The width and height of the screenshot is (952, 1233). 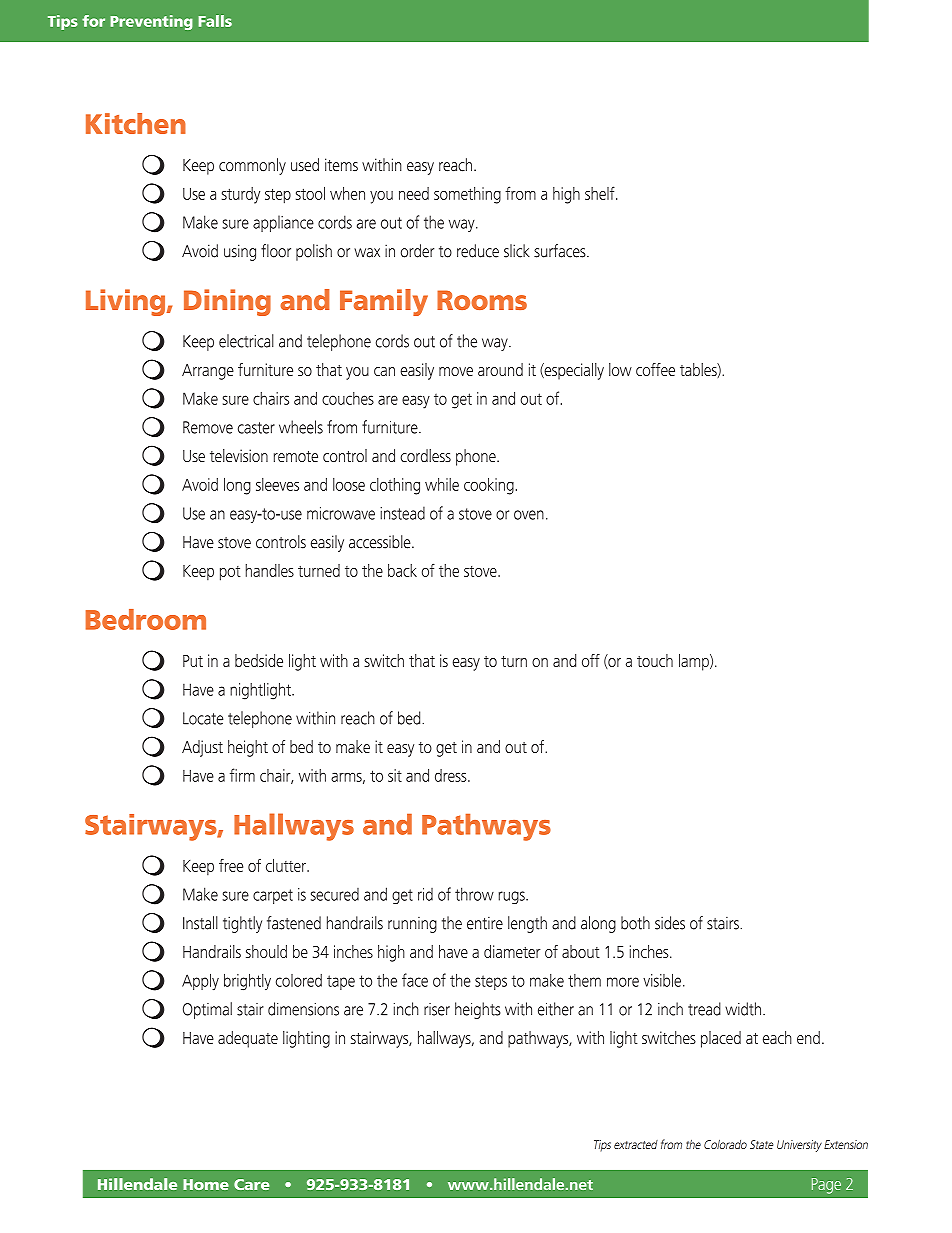 I want to click on something, so click(x=467, y=195).
